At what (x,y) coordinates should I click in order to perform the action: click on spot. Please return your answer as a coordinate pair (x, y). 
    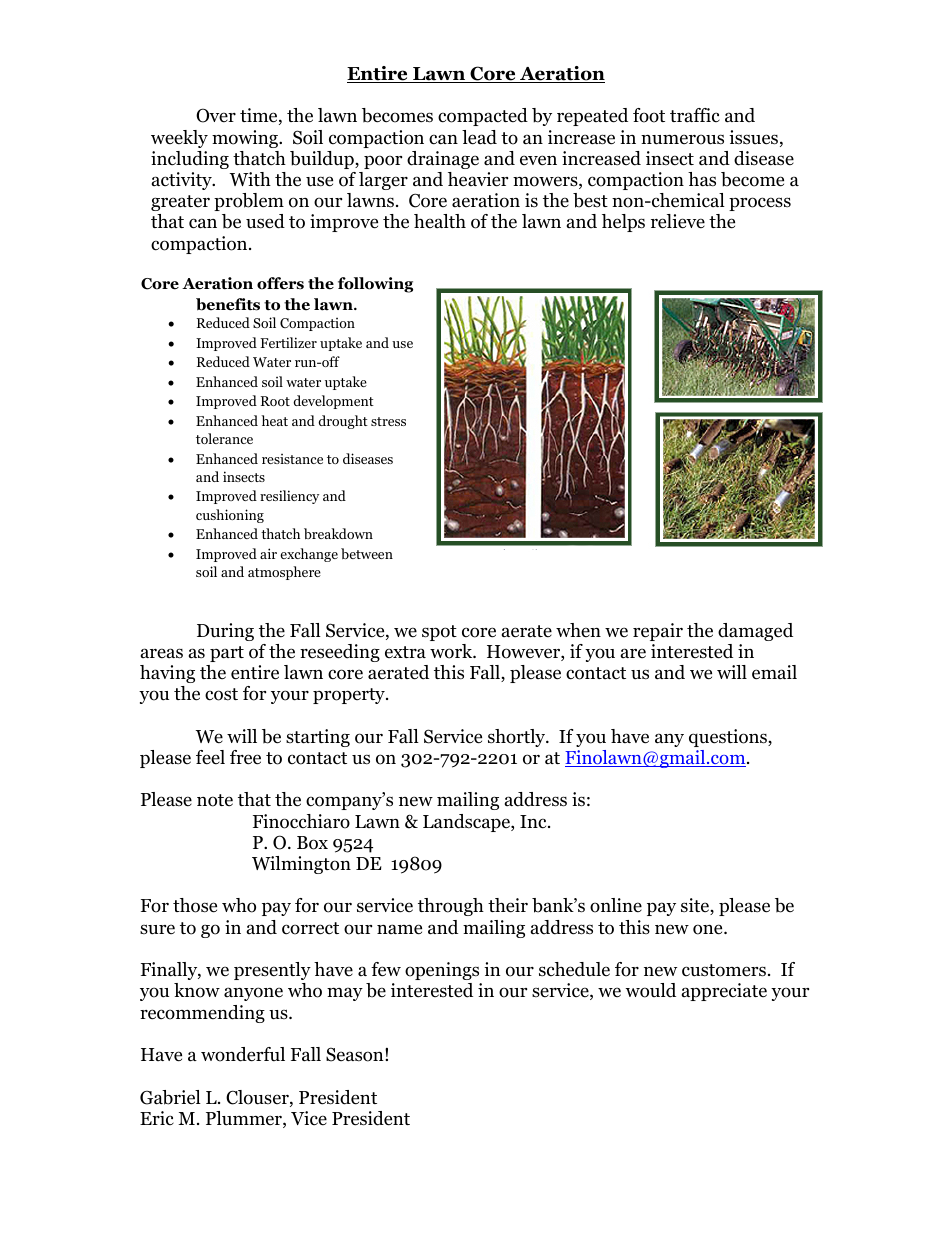
    Looking at the image, I should click on (439, 633).
